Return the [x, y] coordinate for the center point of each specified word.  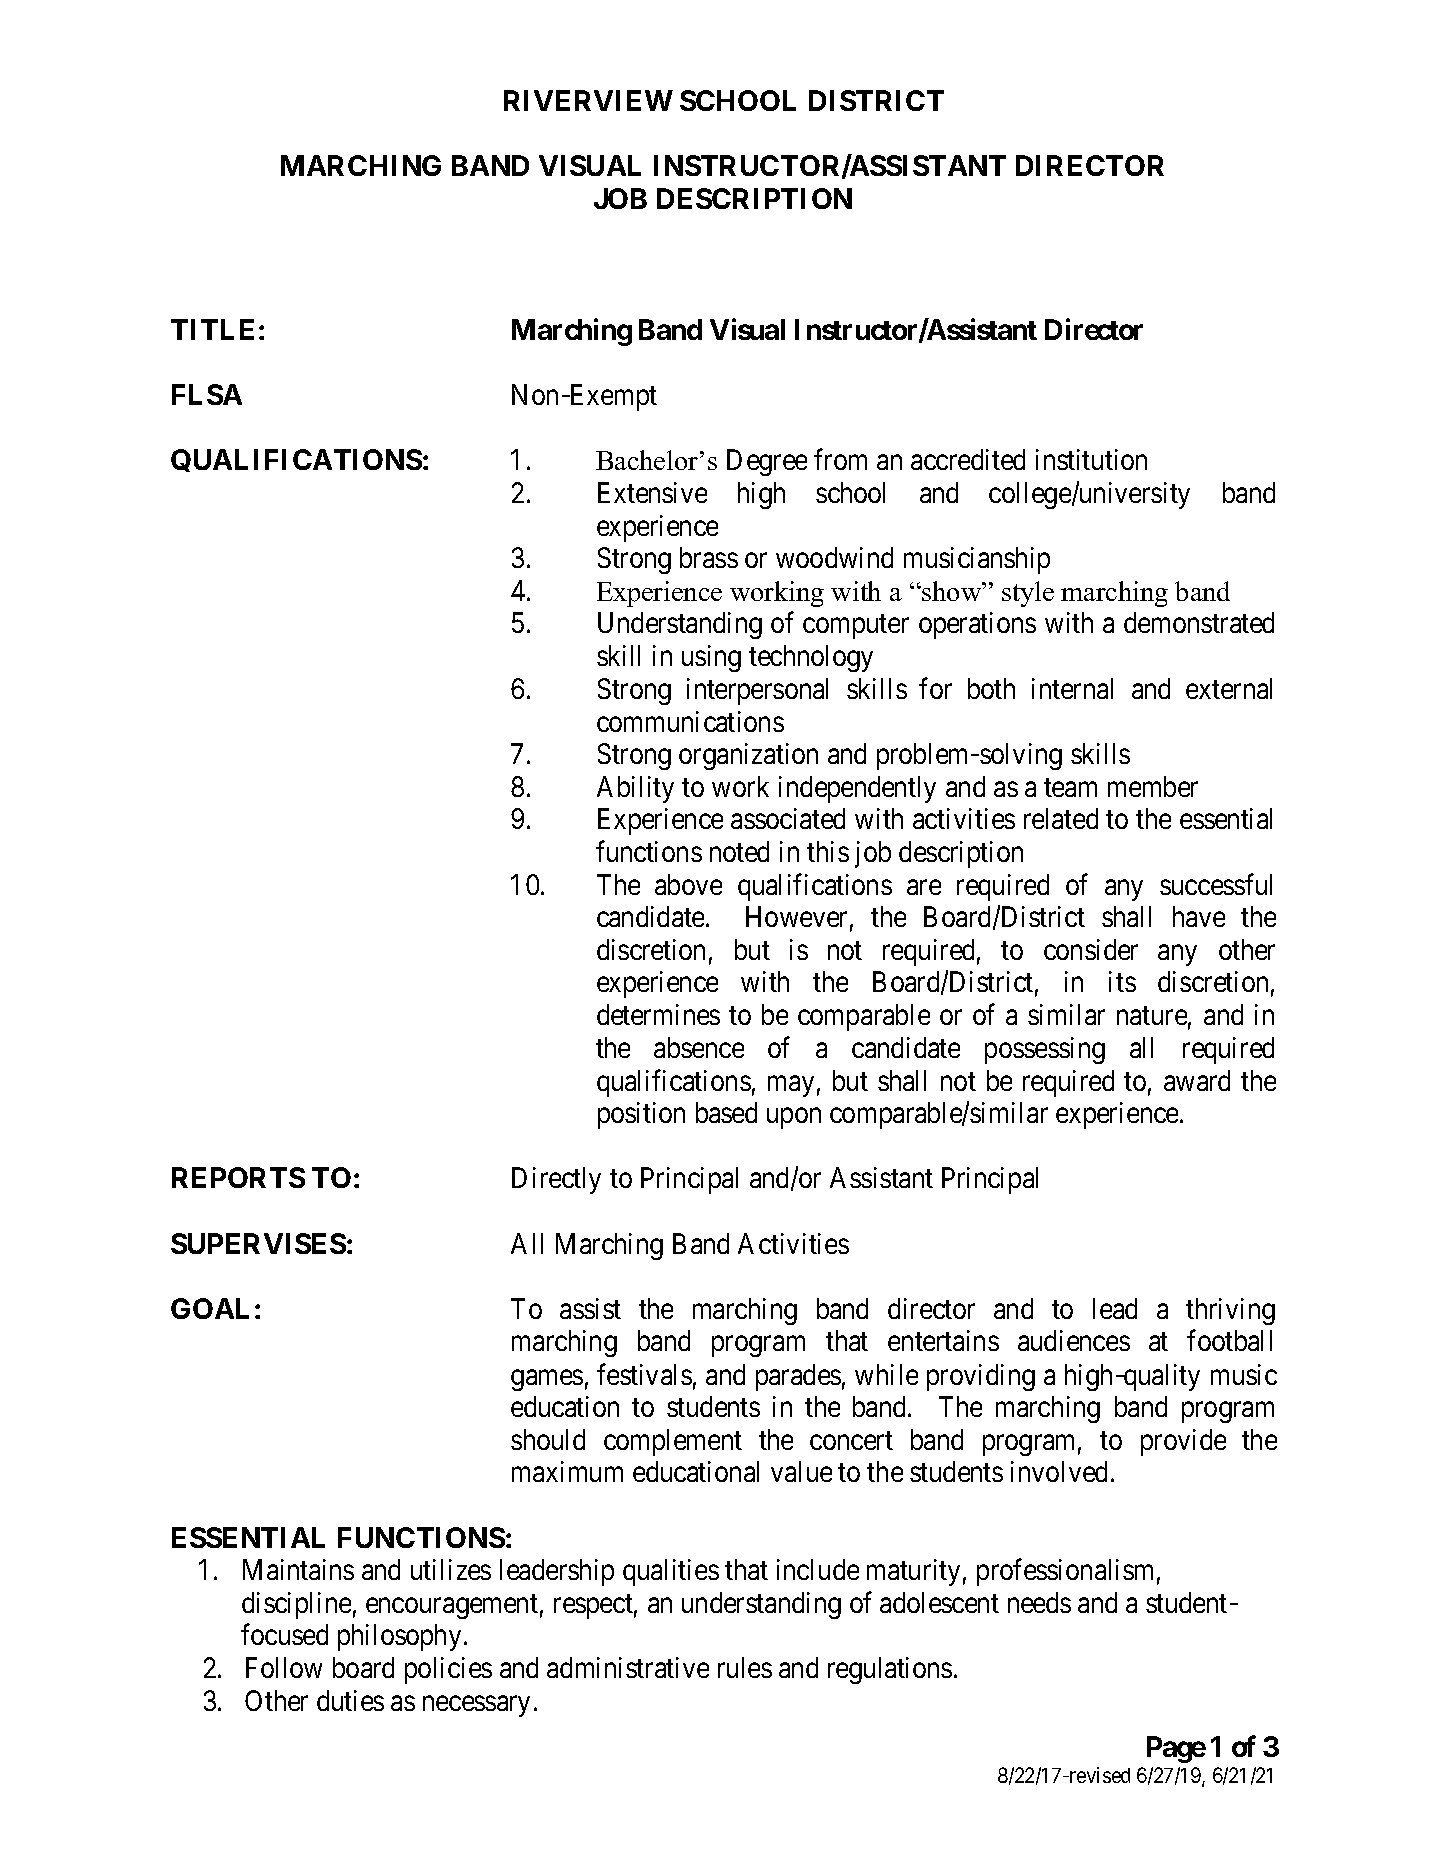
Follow [284, 1667]
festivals [644, 1374]
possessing [1045, 1050]
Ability [635, 789]
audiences [1074, 1340]
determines [658, 1014]
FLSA [207, 394]
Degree [767, 463]
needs [1039, 1602]
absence [699, 1047]
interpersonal [757, 691]
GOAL [210, 1308]
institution [1091, 459]
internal [1072, 688]
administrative [628, 1667]
